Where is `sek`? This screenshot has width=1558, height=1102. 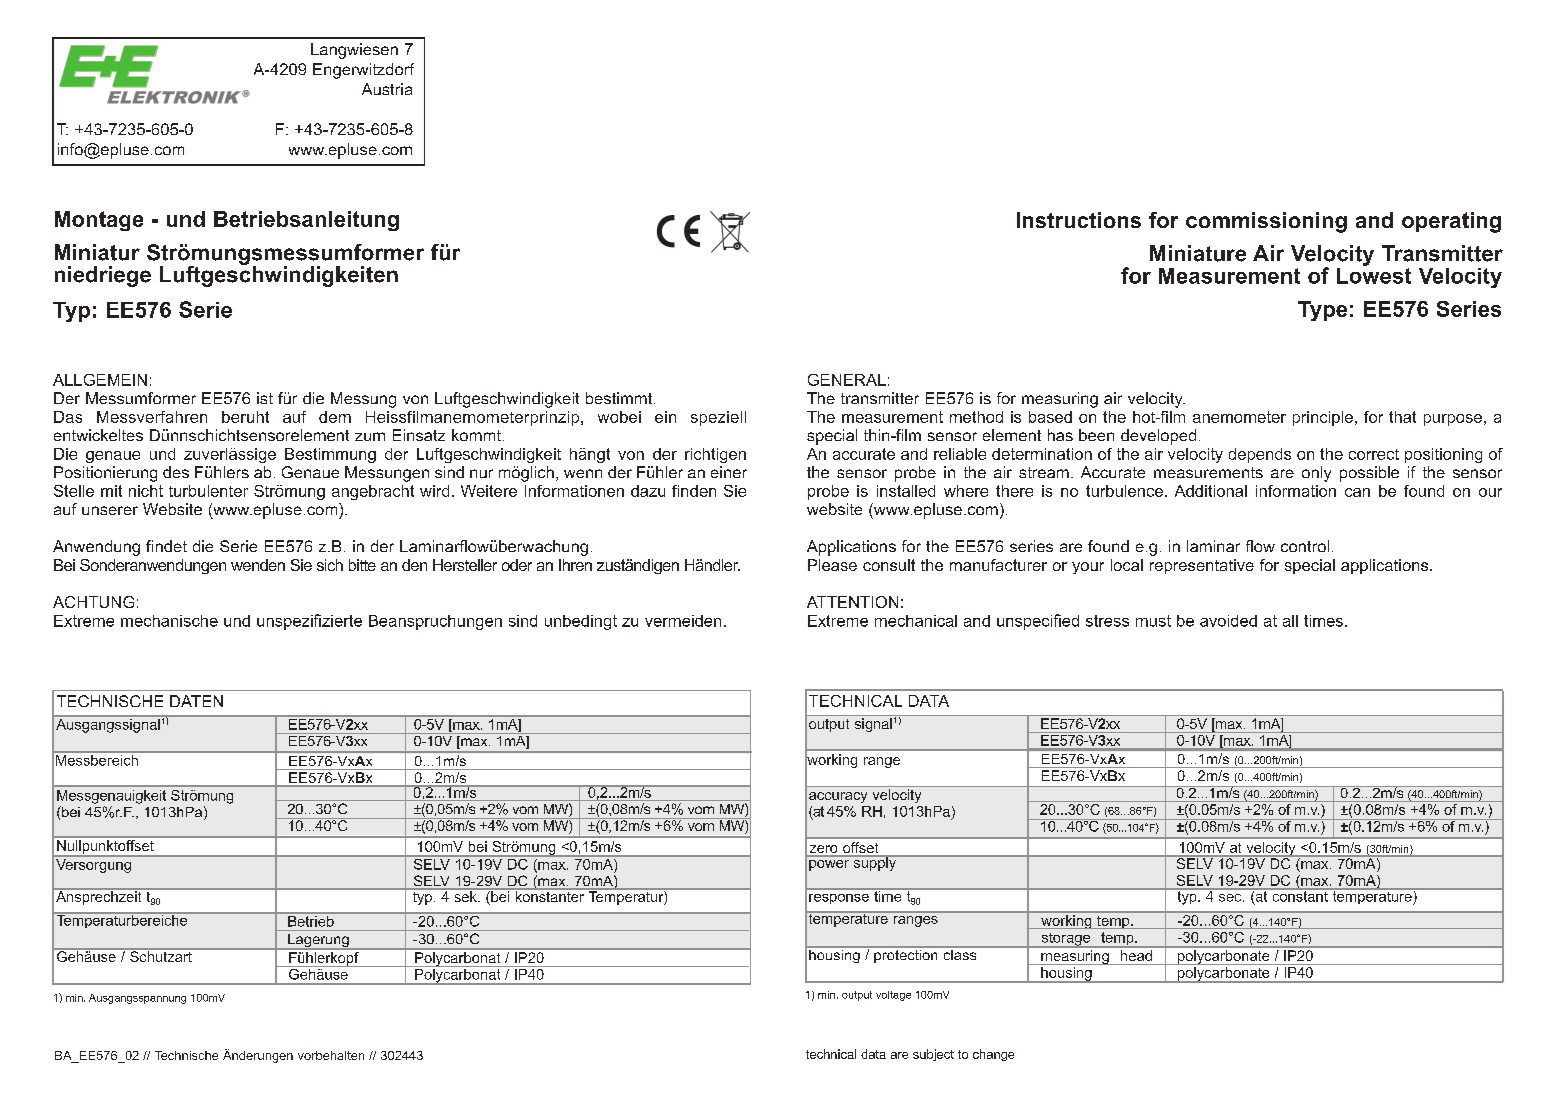
sek is located at coordinates (465, 895).
